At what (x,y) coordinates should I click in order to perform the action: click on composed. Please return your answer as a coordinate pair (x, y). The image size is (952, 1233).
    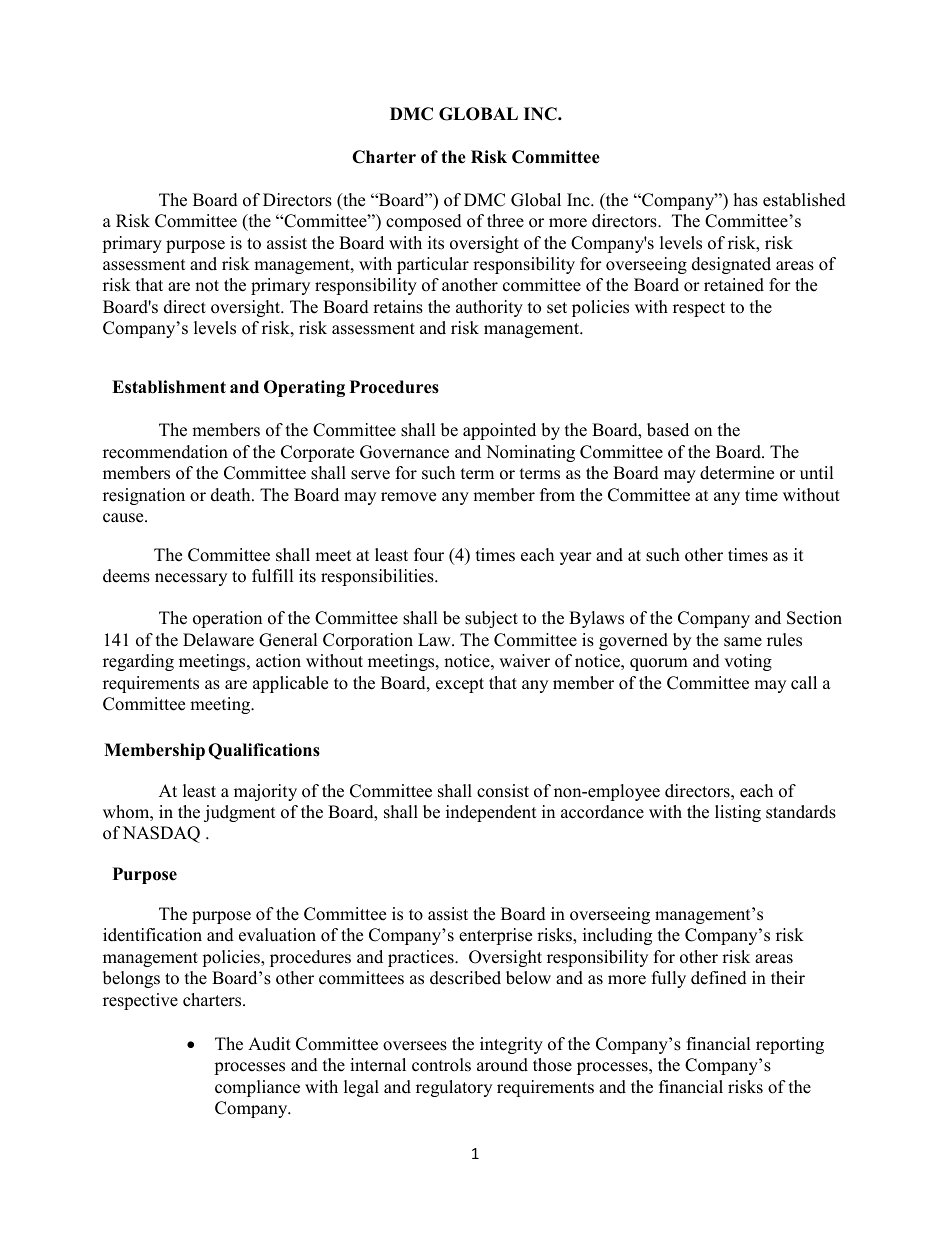
    Looking at the image, I should click on (424, 222).
